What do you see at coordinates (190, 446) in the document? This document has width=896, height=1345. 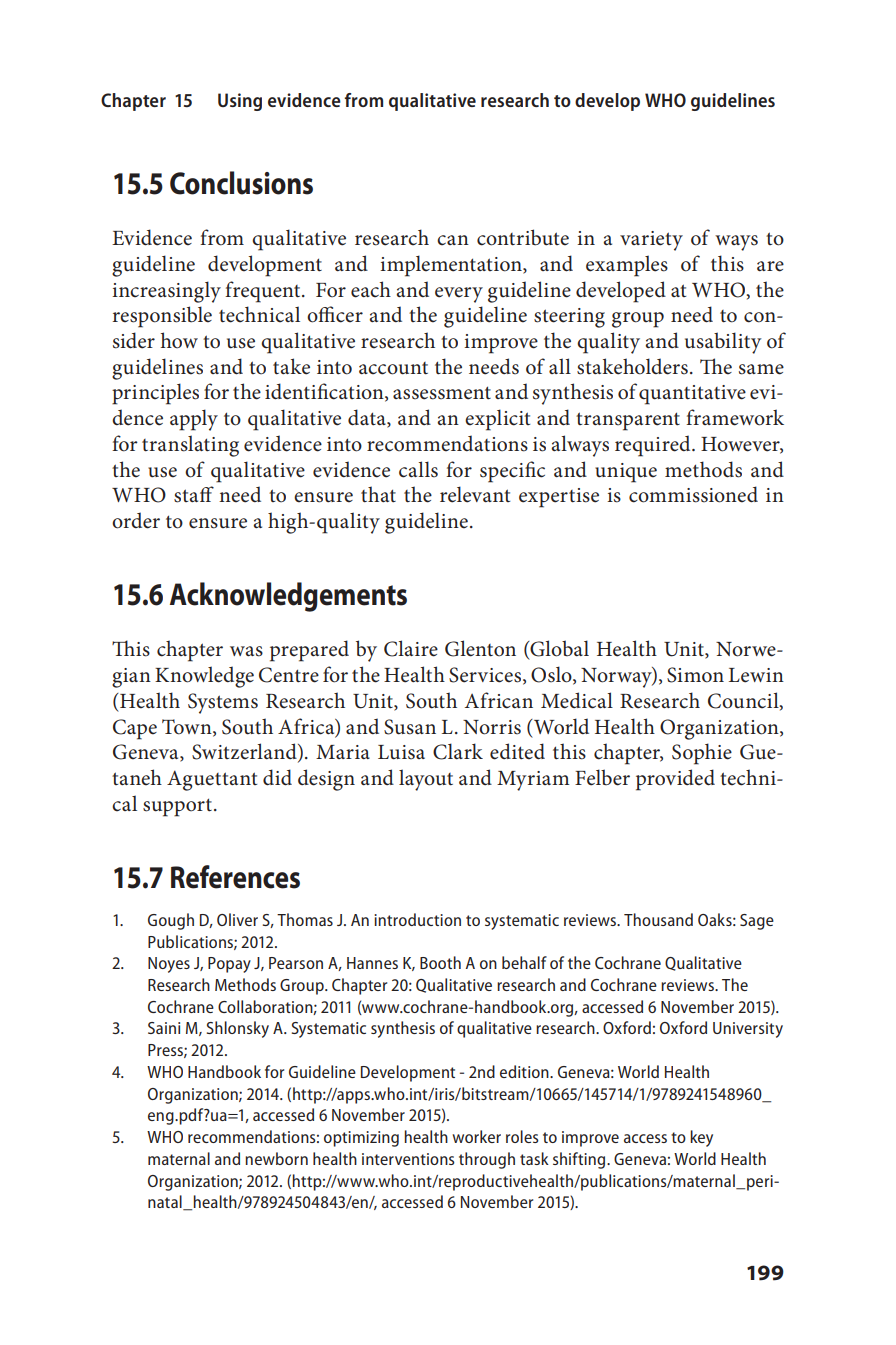 I see `translating` at bounding box center [190, 446].
